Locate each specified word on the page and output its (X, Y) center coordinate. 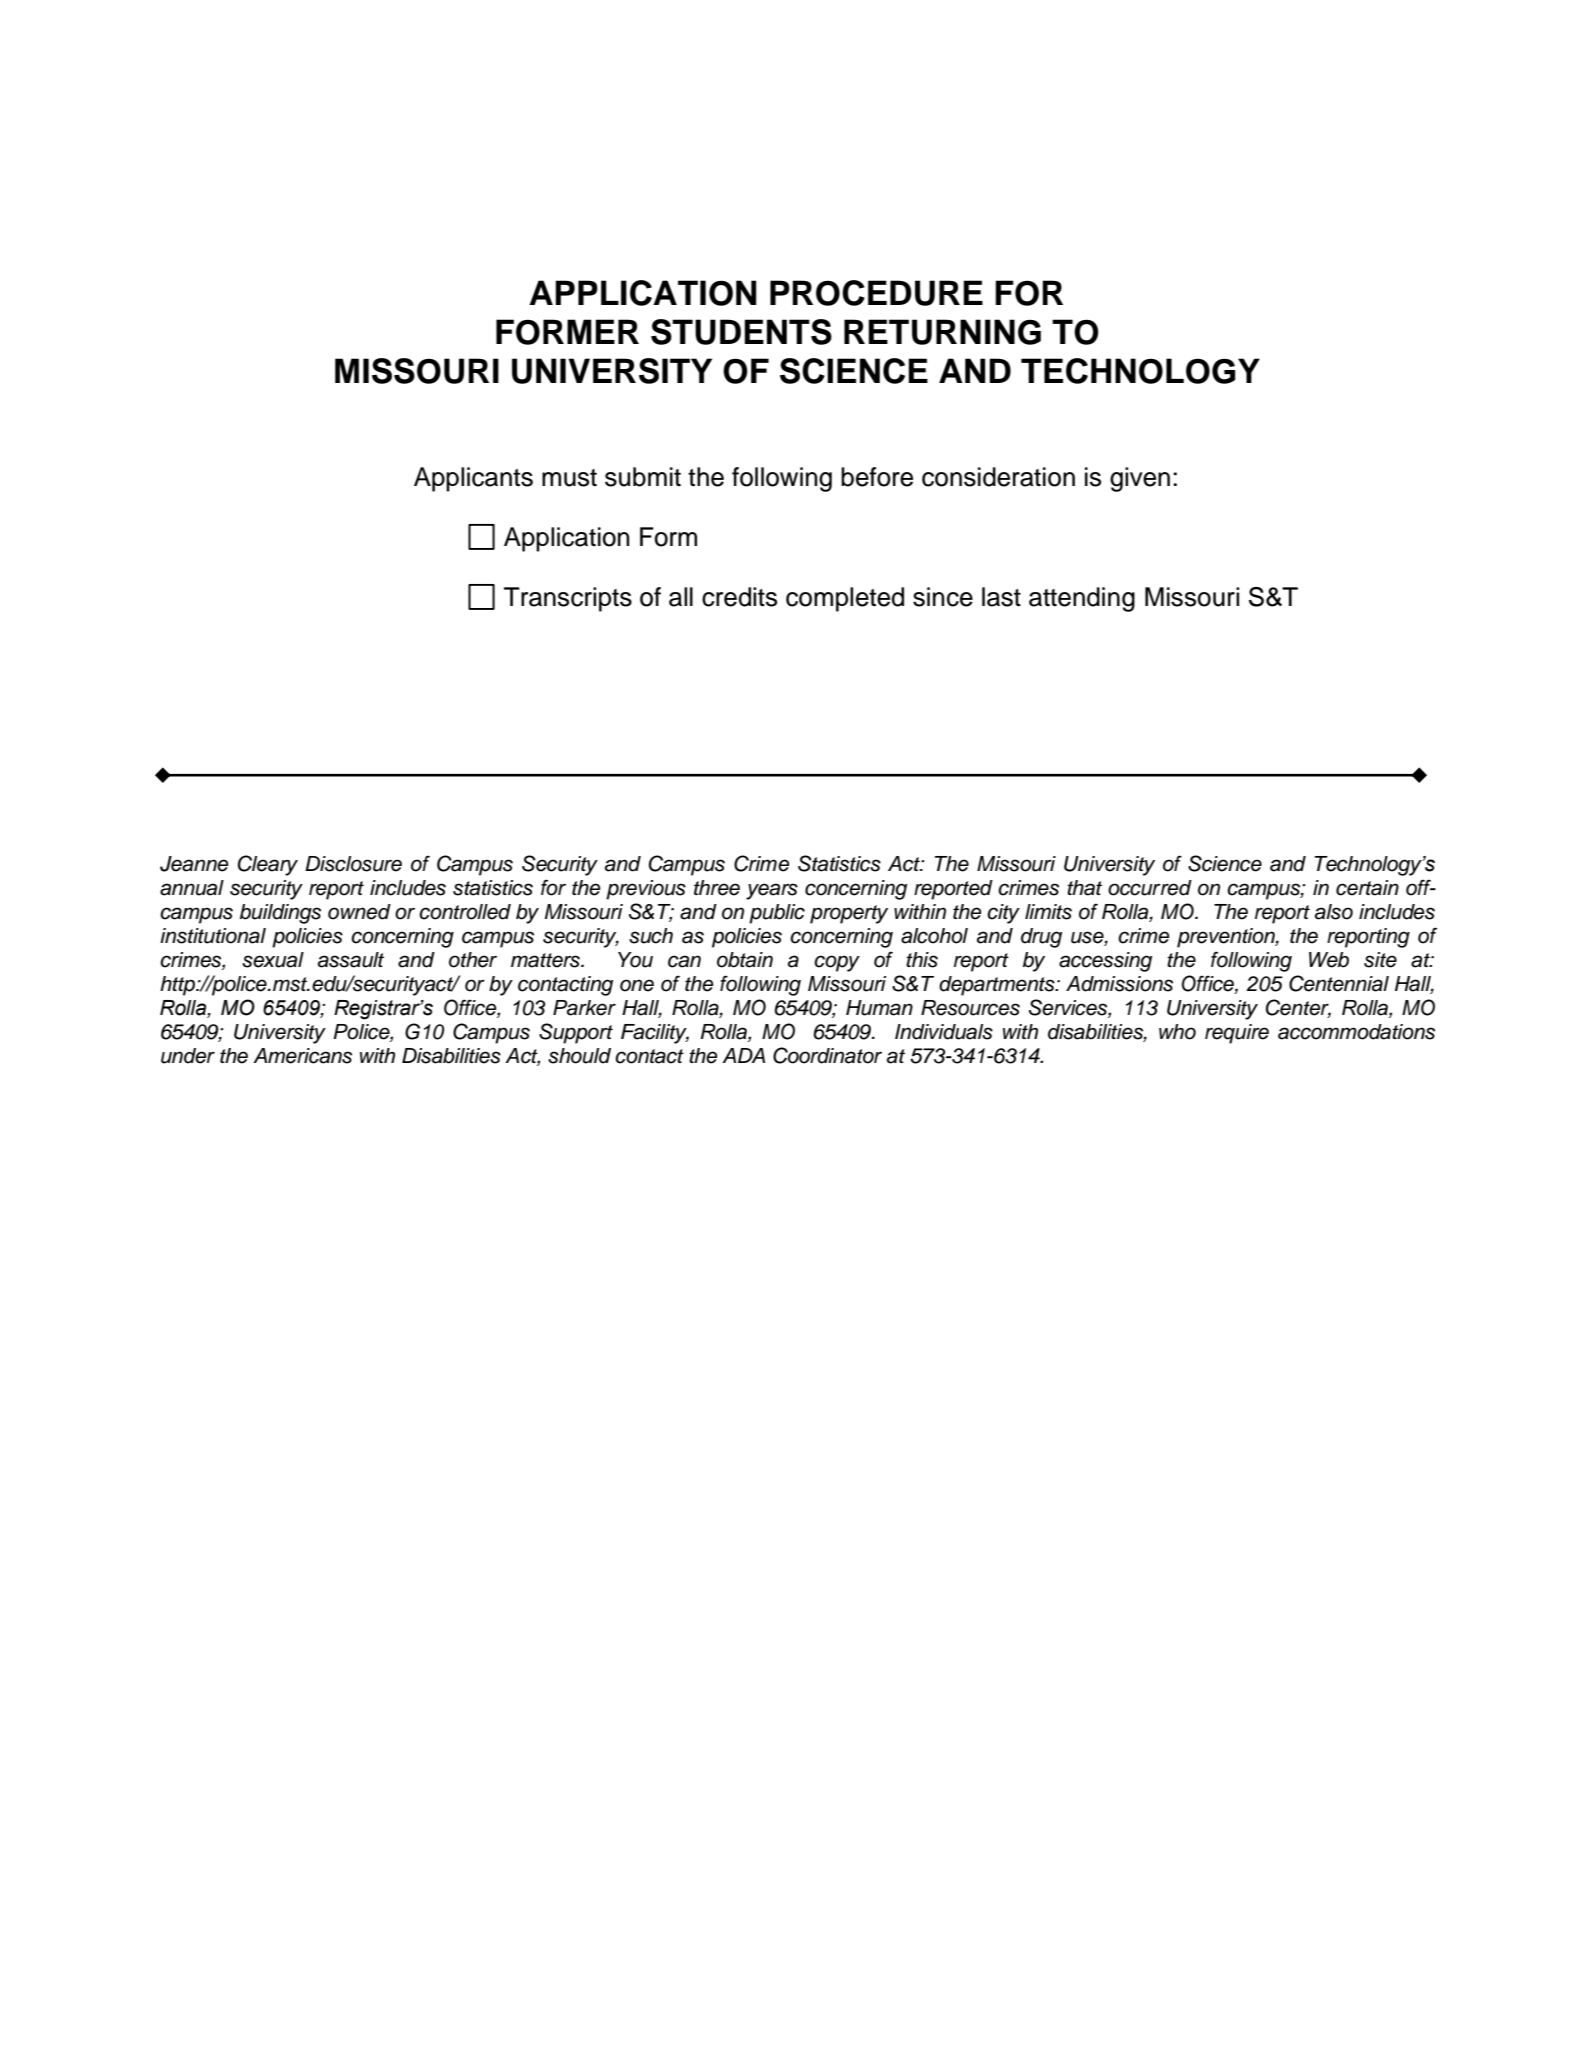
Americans (302, 1056)
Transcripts (568, 599)
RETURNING (942, 332)
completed (845, 599)
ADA (743, 1055)
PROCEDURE (876, 293)
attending (1082, 599)
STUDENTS (741, 332)
